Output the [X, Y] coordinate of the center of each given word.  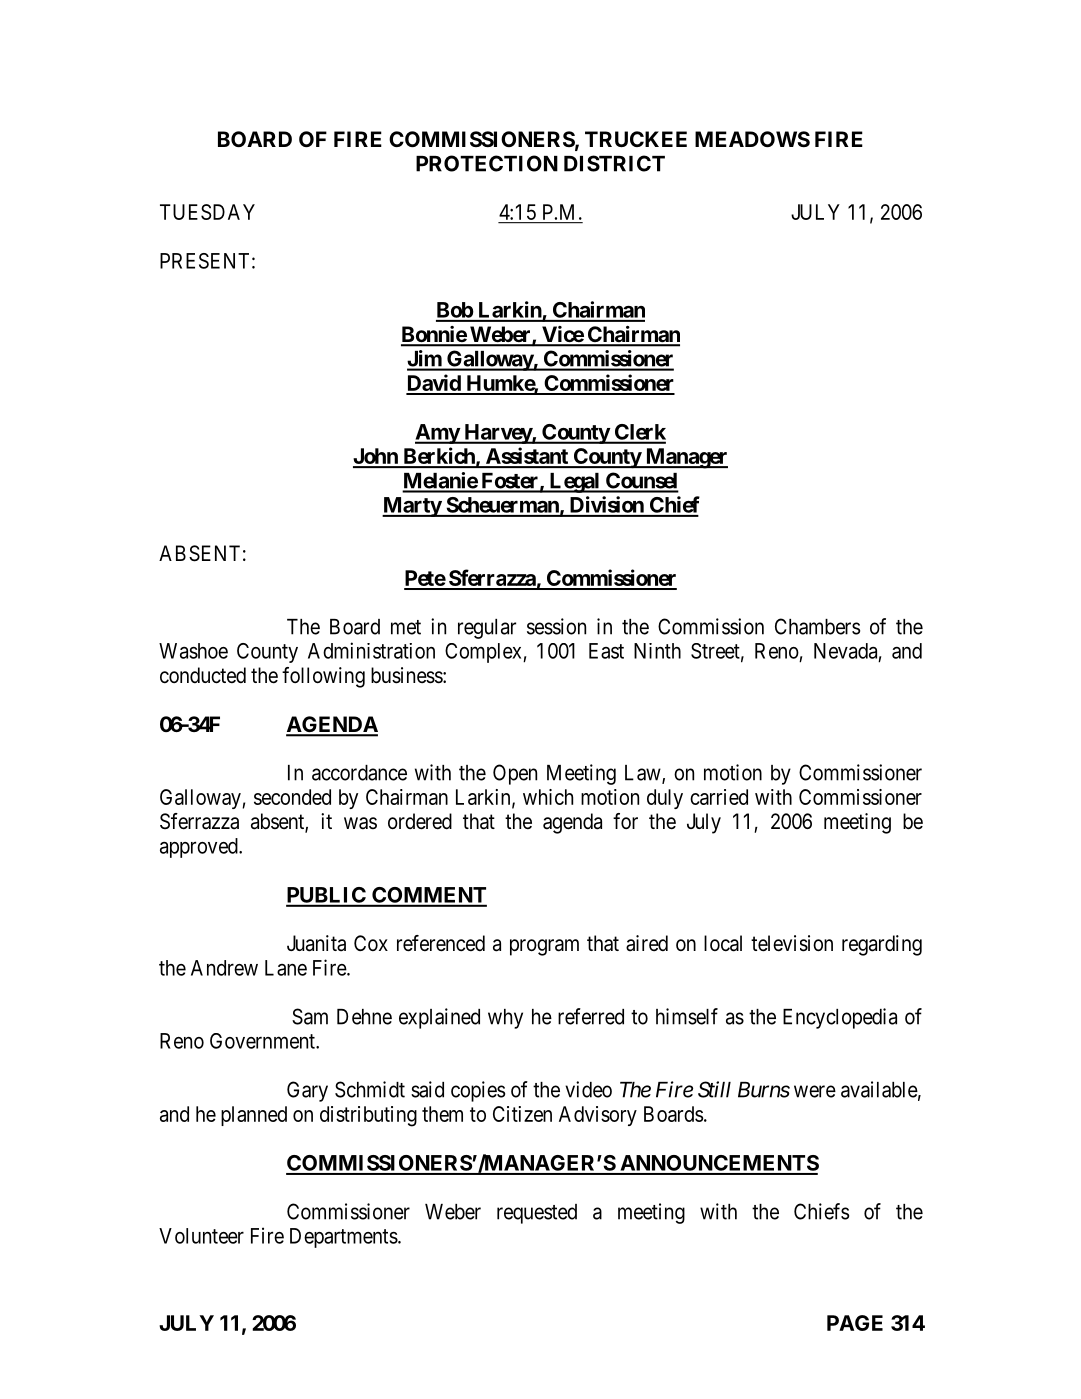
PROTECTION [487, 163]
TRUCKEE [636, 139]
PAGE [855, 1323]
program [544, 947]
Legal [574, 483]
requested [537, 1214]
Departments [344, 1238]
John [376, 457]
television [792, 943]
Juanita [316, 943]
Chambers [817, 626]
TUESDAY [207, 212]
